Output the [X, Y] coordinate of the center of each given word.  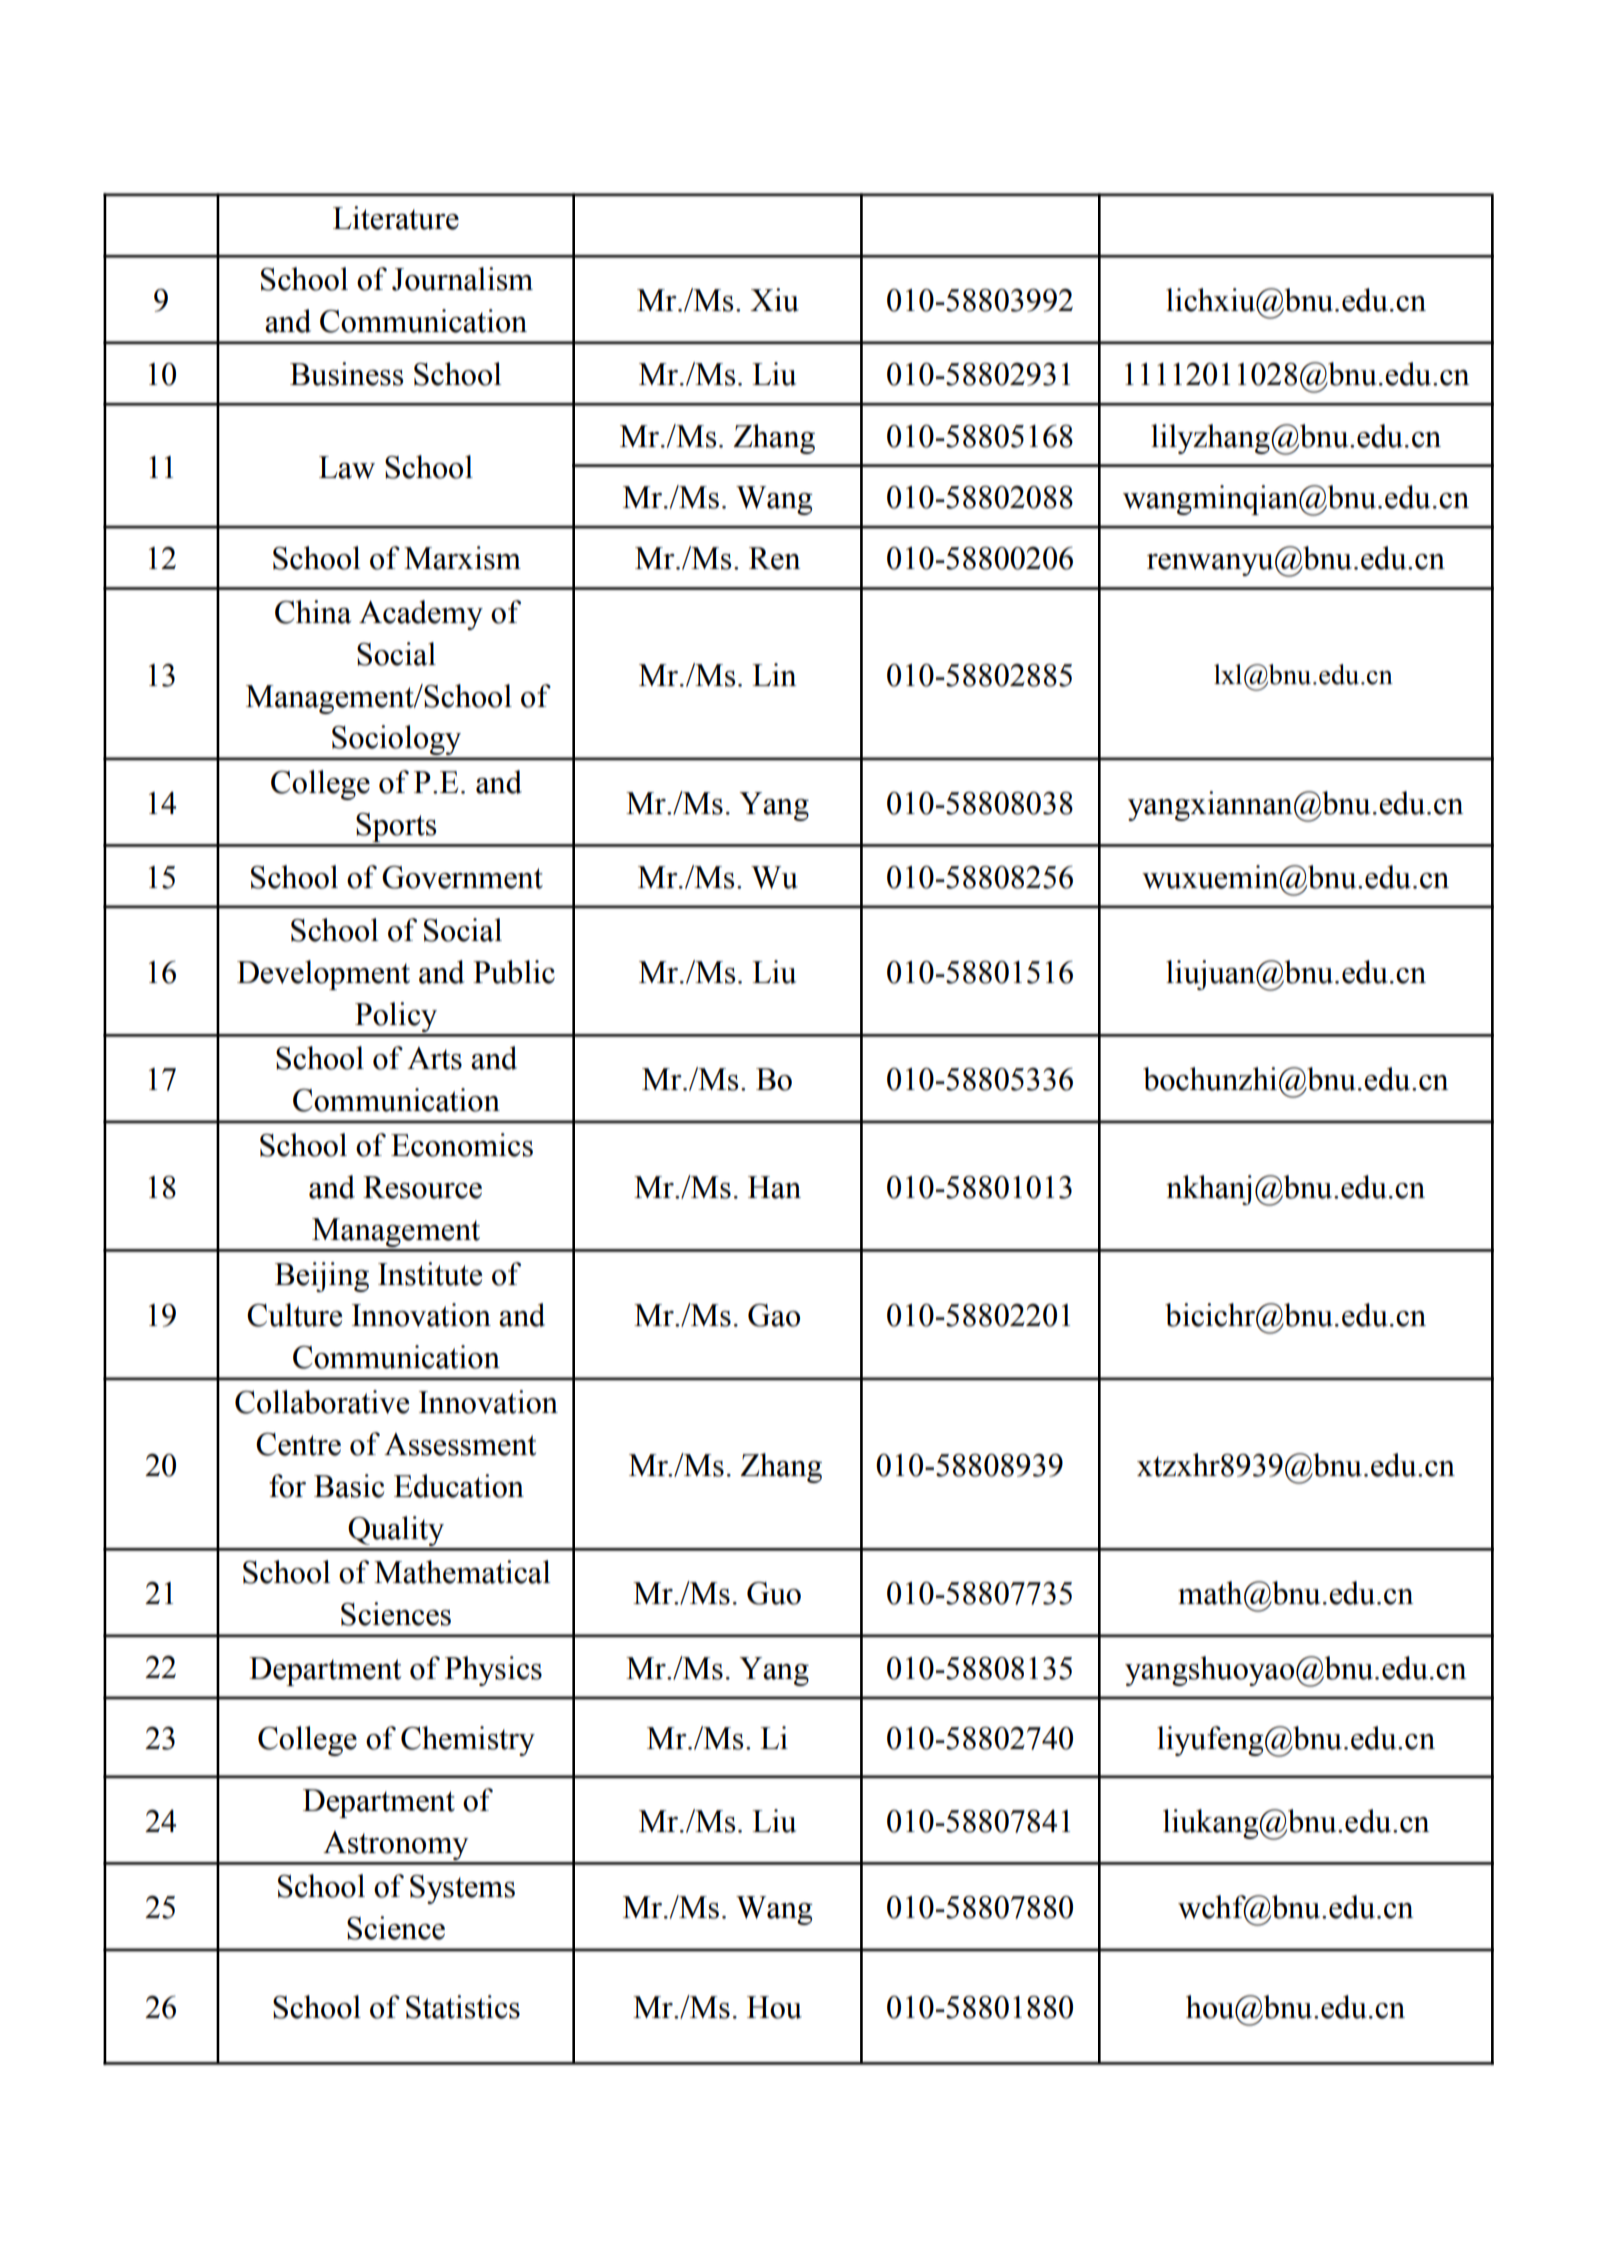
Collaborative [322, 1402]
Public [514, 972]
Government [462, 877]
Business [346, 374]
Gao [774, 1315]
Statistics [463, 2007]
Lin [774, 674]
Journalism [462, 279]
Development [323, 975]
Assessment [460, 1444]
